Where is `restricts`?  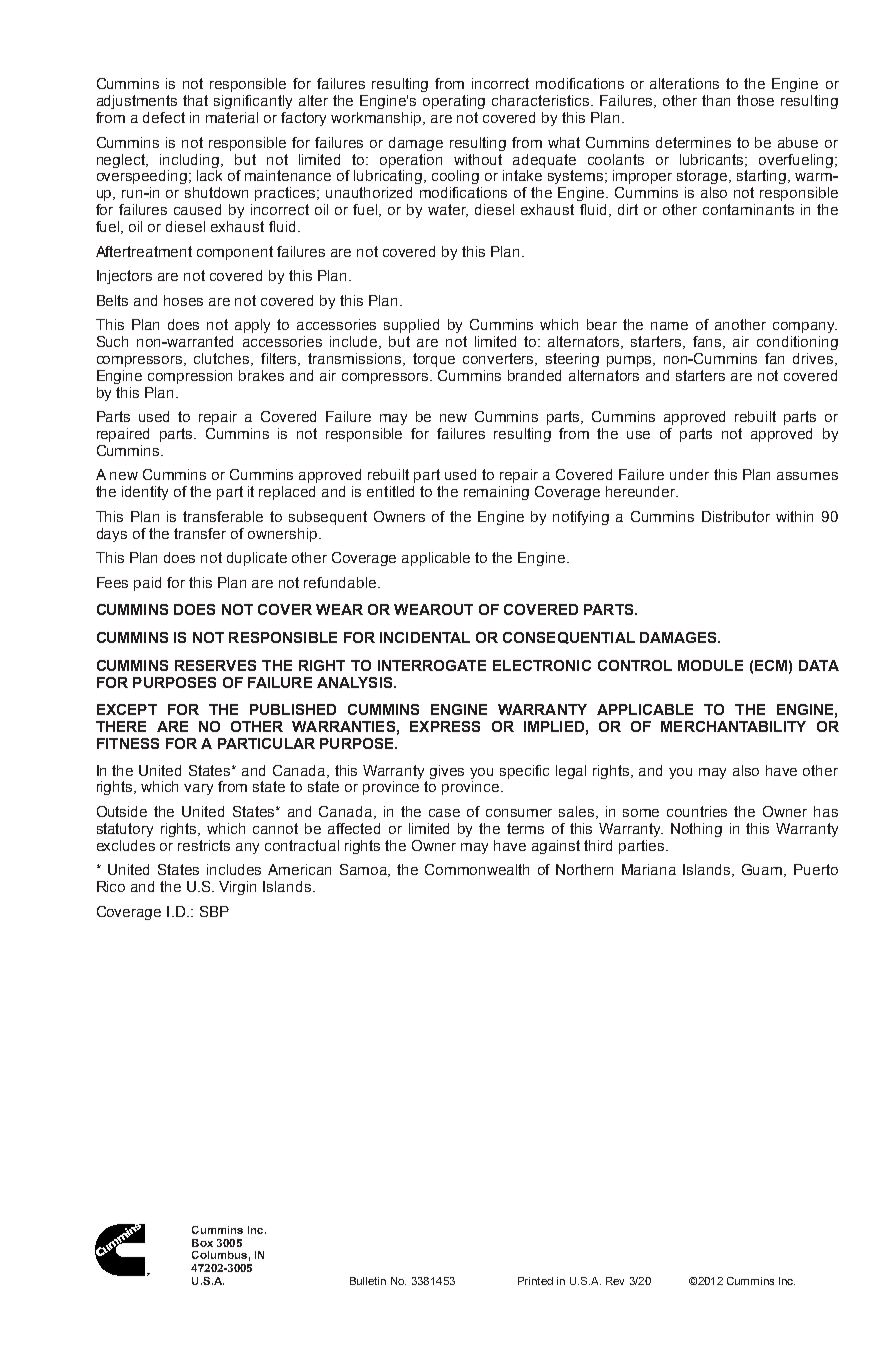
restricts is located at coordinates (204, 845).
